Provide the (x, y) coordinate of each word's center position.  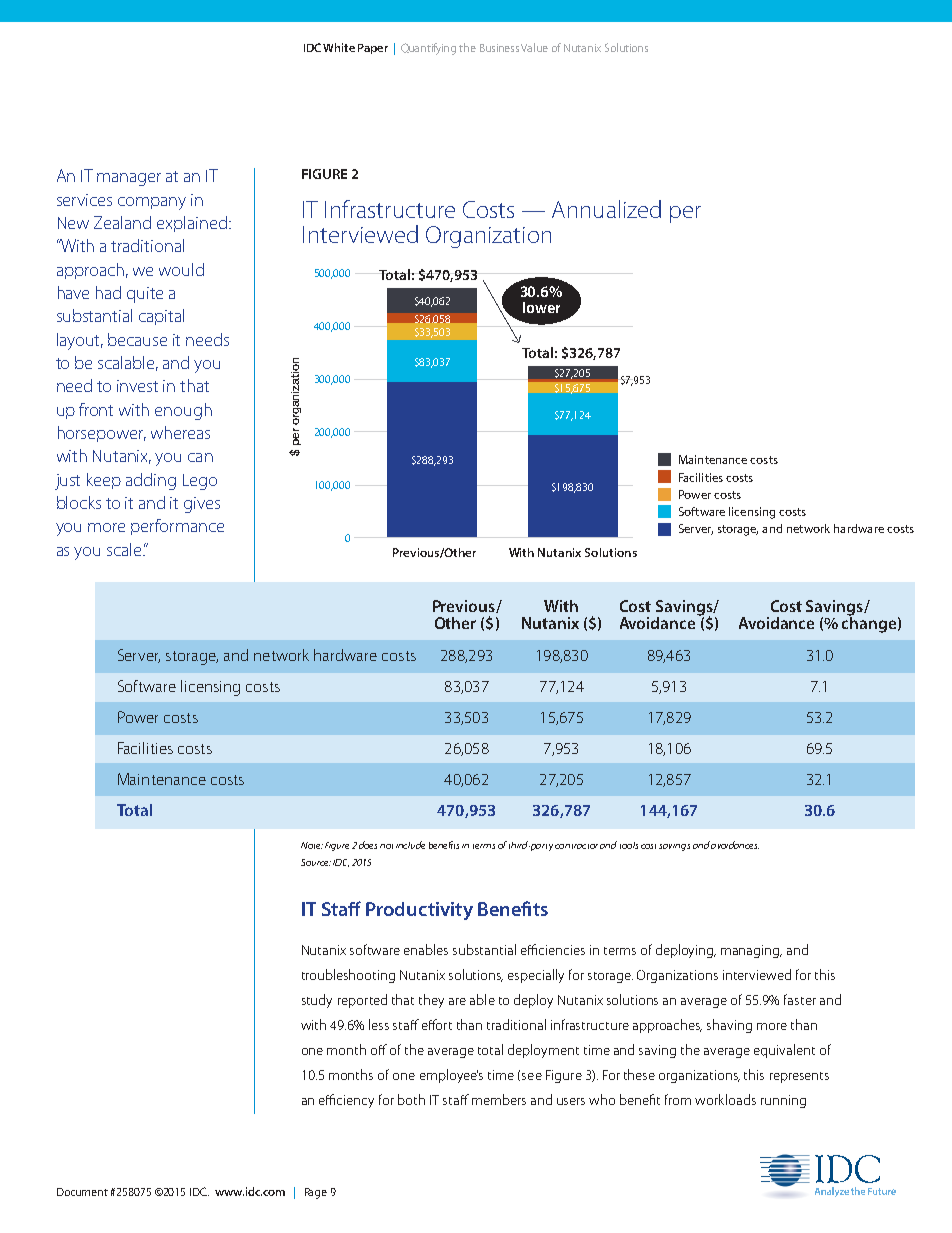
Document (82, 1192)
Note (312, 845)
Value (534, 47)
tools (629, 845)
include (410, 845)
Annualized (606, 209)
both (411, 1099)
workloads (725, 1099)
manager (129, 179)
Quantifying (428, 49)
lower (541, 307)
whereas (180, 432)
